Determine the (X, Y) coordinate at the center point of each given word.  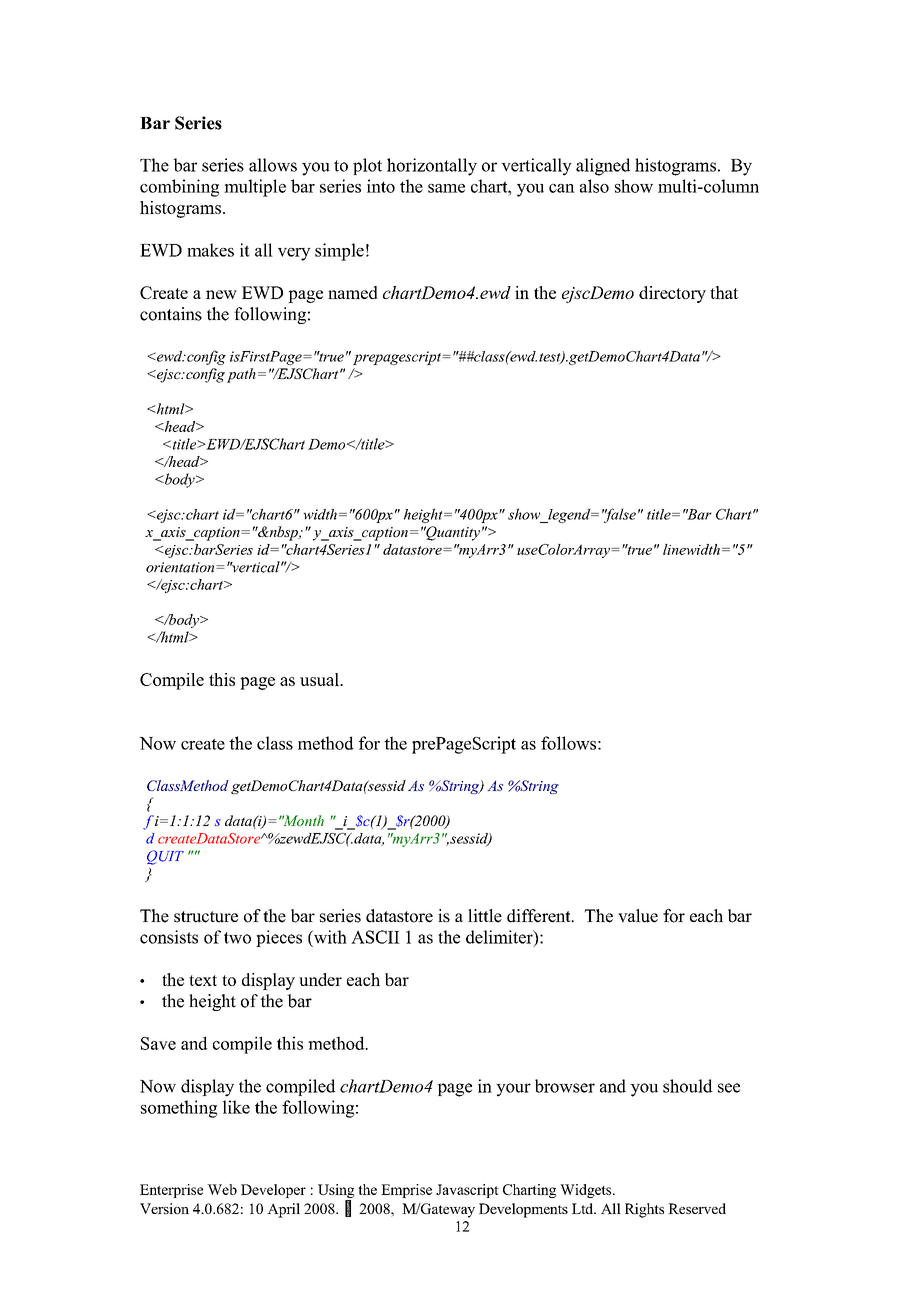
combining (179, 188)
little (485, 916)
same (446, 188)
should (687, 1086)
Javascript (467, 1191)
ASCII (375, 937)
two (237, 938)
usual (320, 679)
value (638, 916)
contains (171, 314)
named (353, 292)
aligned (603, 167)
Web (222, 1189)
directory (672, 294)
